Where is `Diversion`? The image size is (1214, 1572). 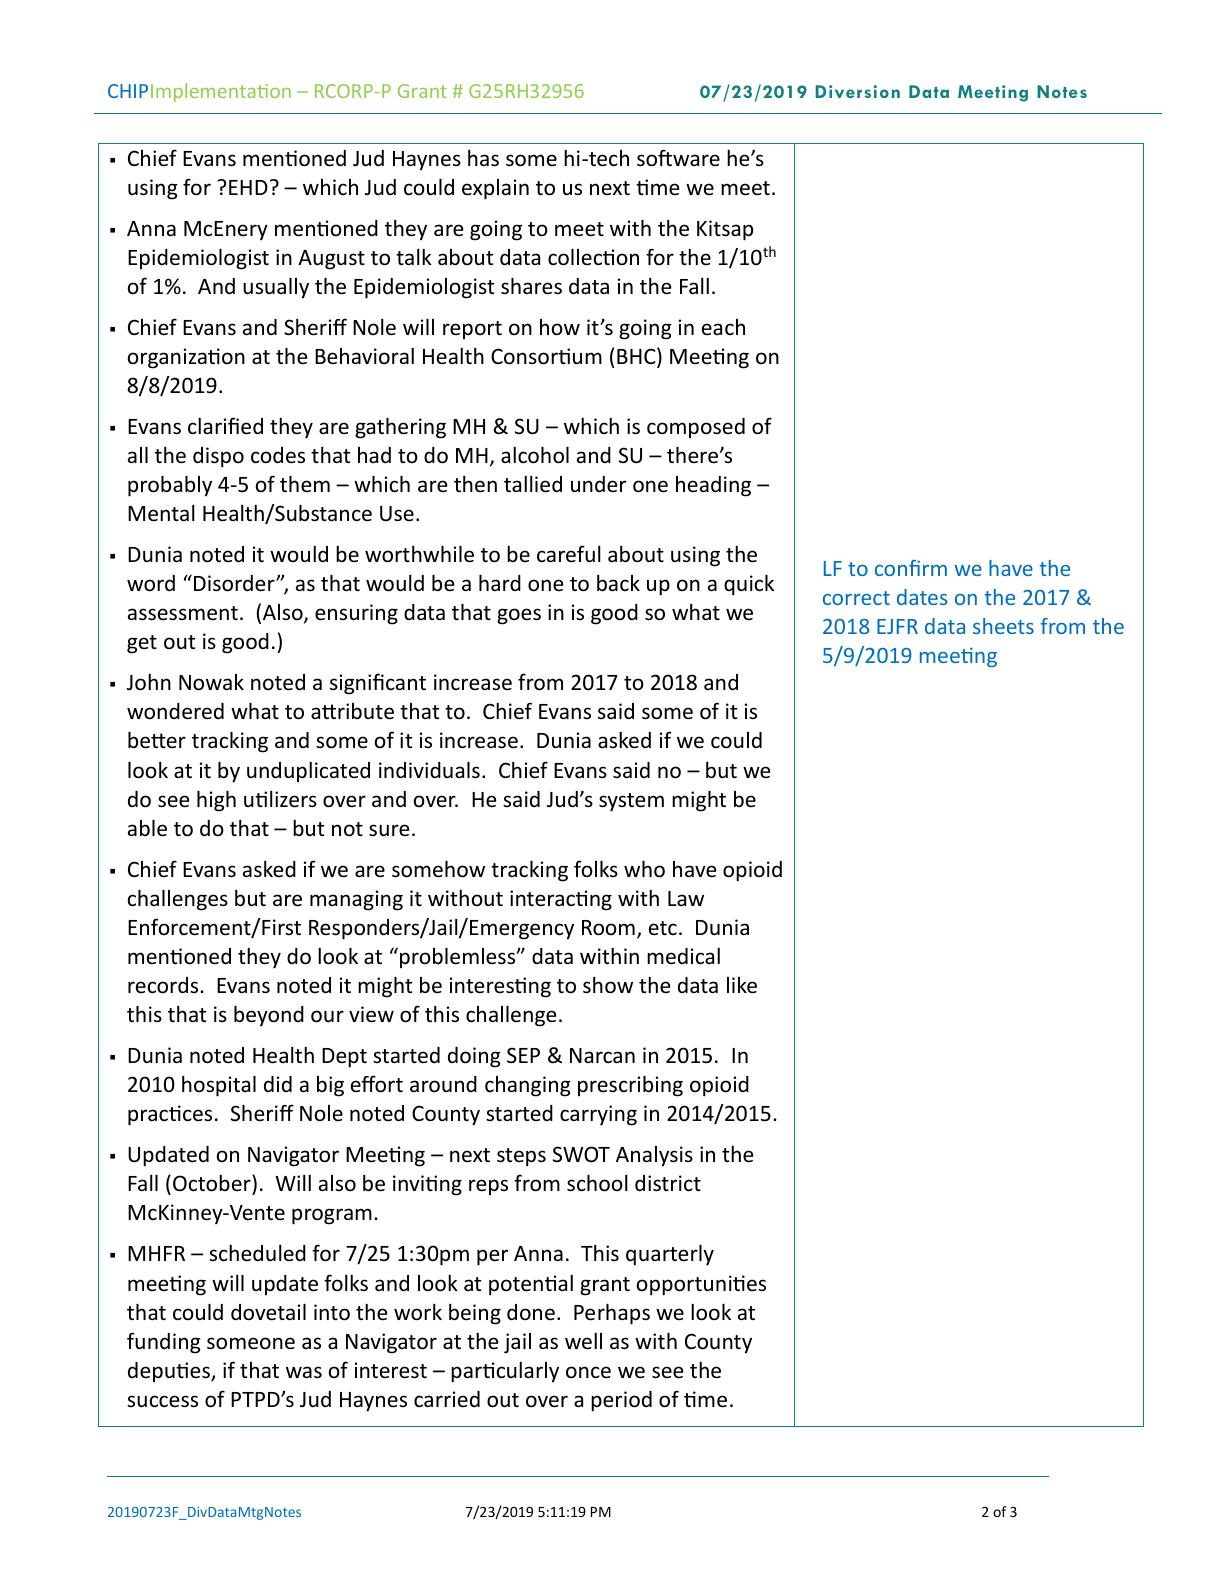 Diversion is located at coordinates (858, 91).
